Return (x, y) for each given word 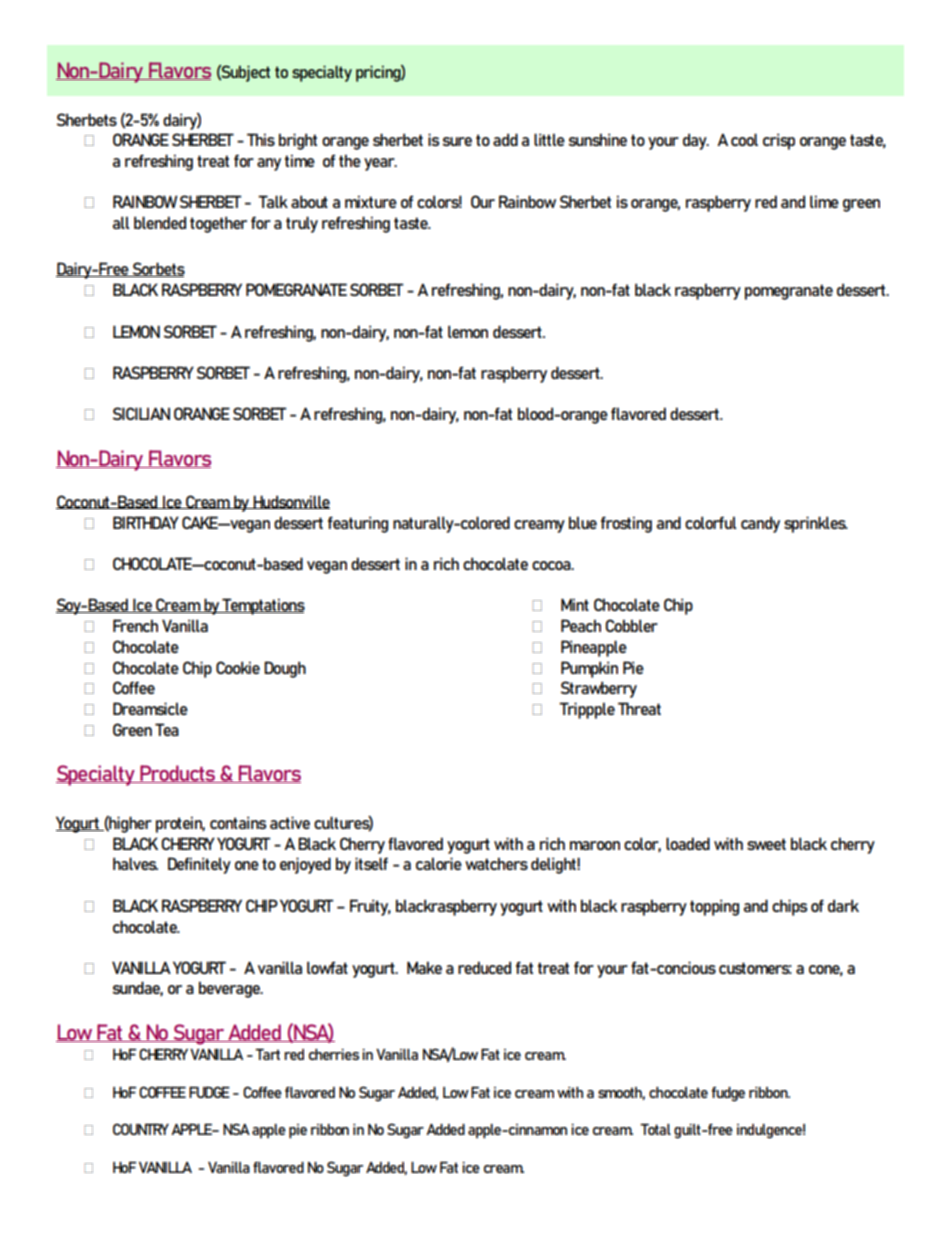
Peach (581, 625)
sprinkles (816, 524)
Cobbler (631, 625)
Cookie (238, 667)
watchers (496, 863)
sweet (766, 844)
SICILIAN (141, 413)
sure (457, 141)
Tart (267, 1054)
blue (583, 522)
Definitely (199, 865)
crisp (779, 141)
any (269, 164)
